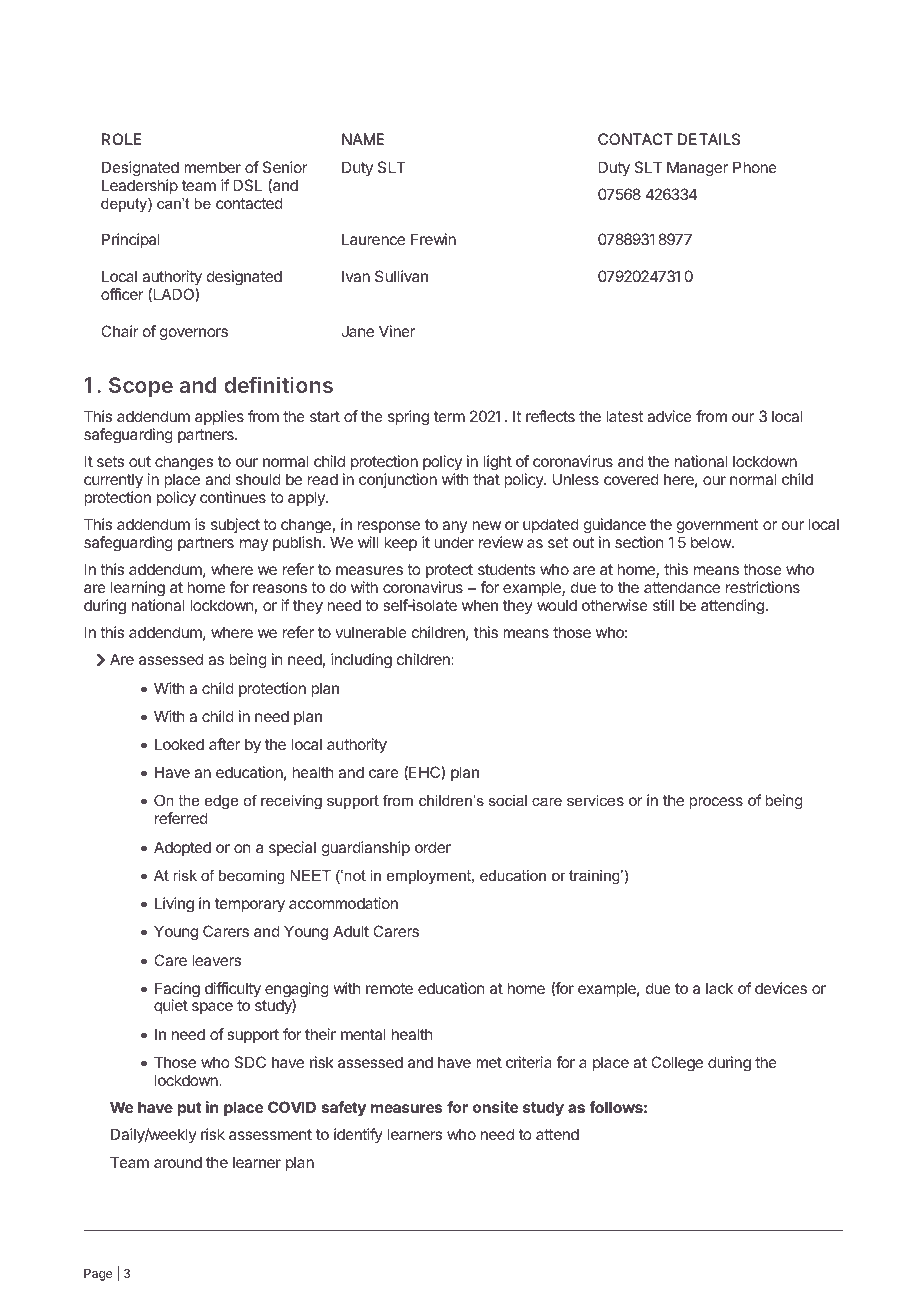 This screenshot has width=924, height=1308. Describe the element at coordinates (179, 744) in the screenshot. I see `Looked` at that location.
